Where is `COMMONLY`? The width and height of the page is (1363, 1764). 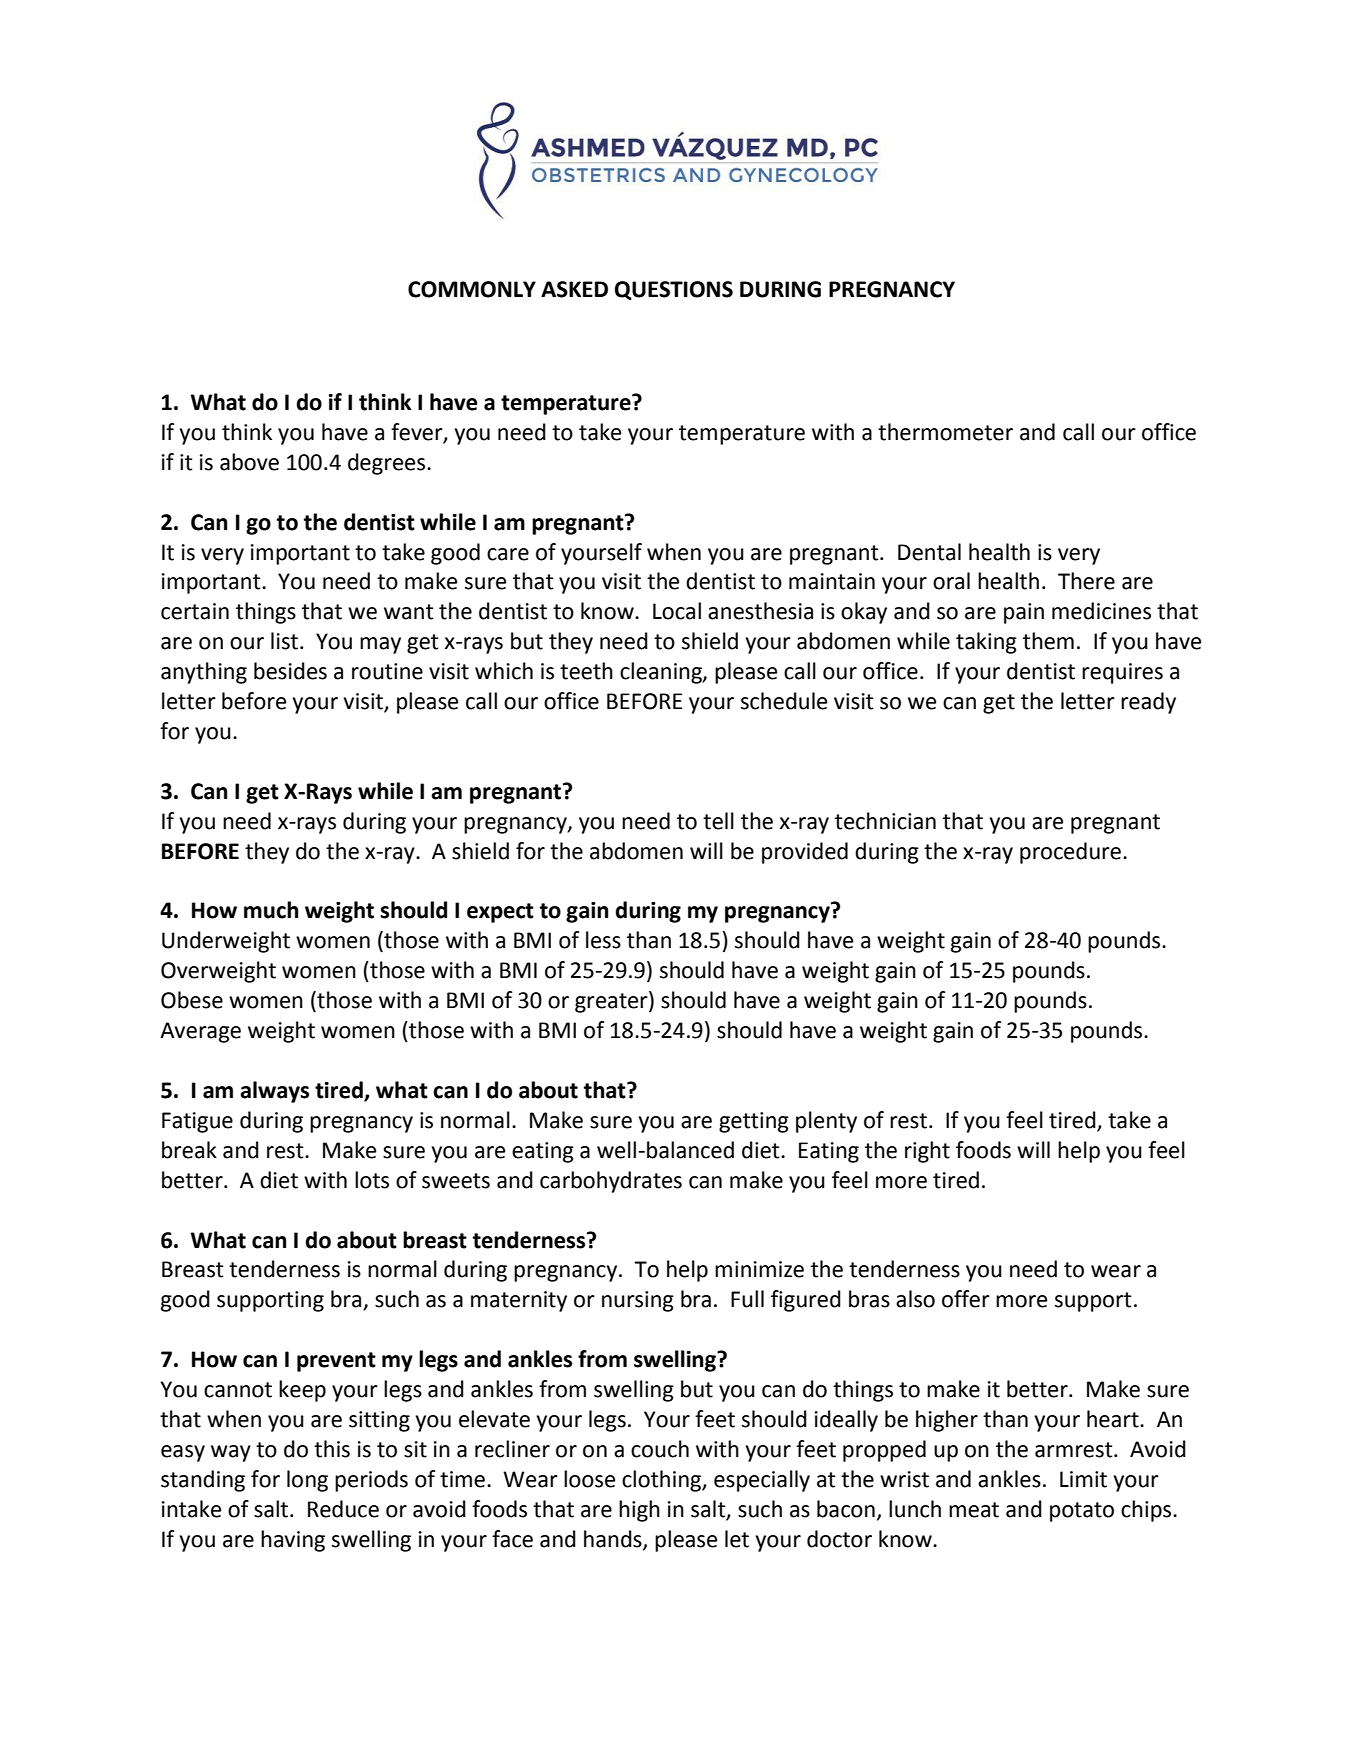 COMMONLY is located at coordinates (472, 289).
